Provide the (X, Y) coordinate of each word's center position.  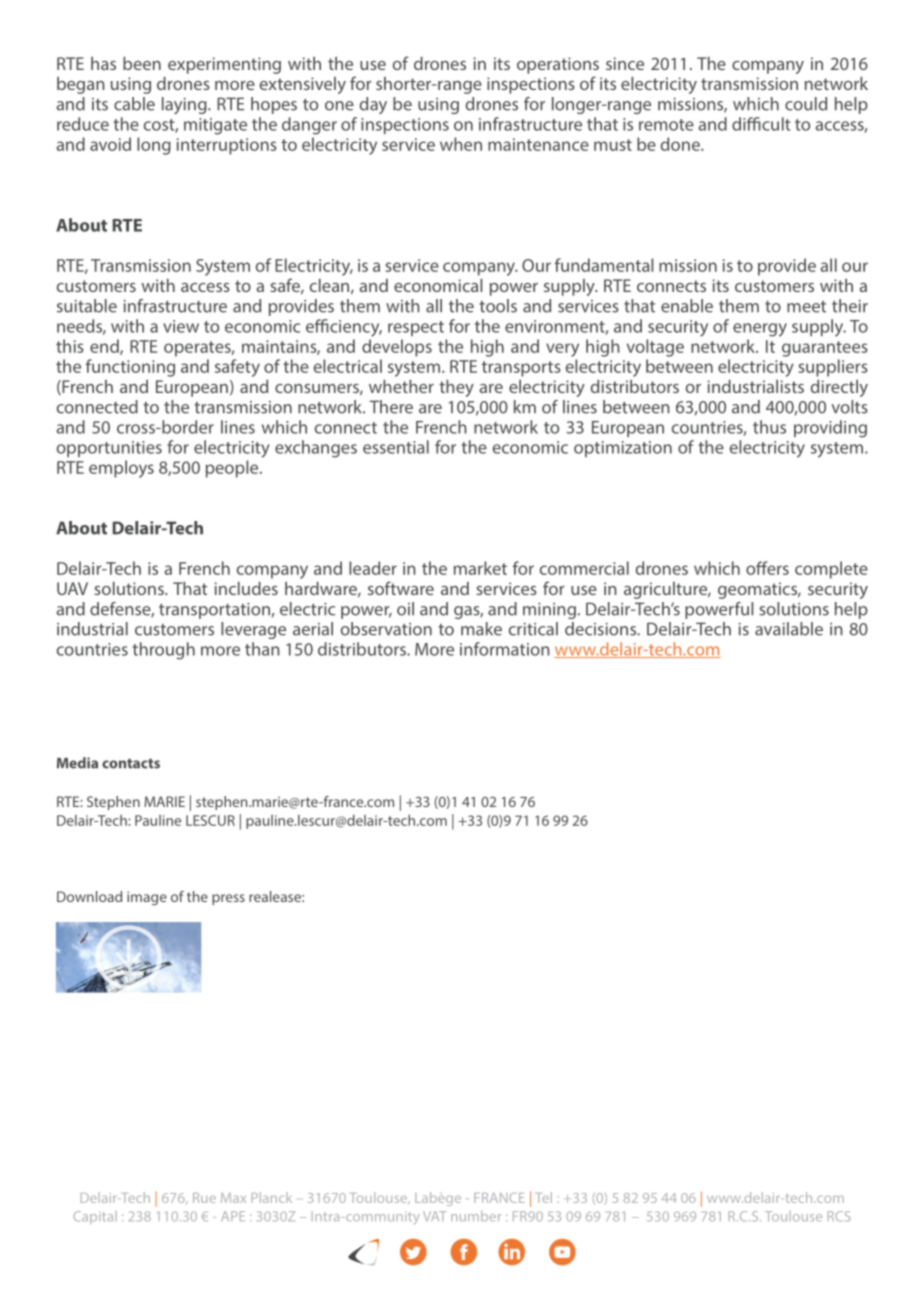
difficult (761, 124)
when (461, 144)
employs (121, 469)
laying (185, 105)
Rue (204, 1198)
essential (396, 447)
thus (769, 427)
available (789, 629)
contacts (131, 763)
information (505, 649)
